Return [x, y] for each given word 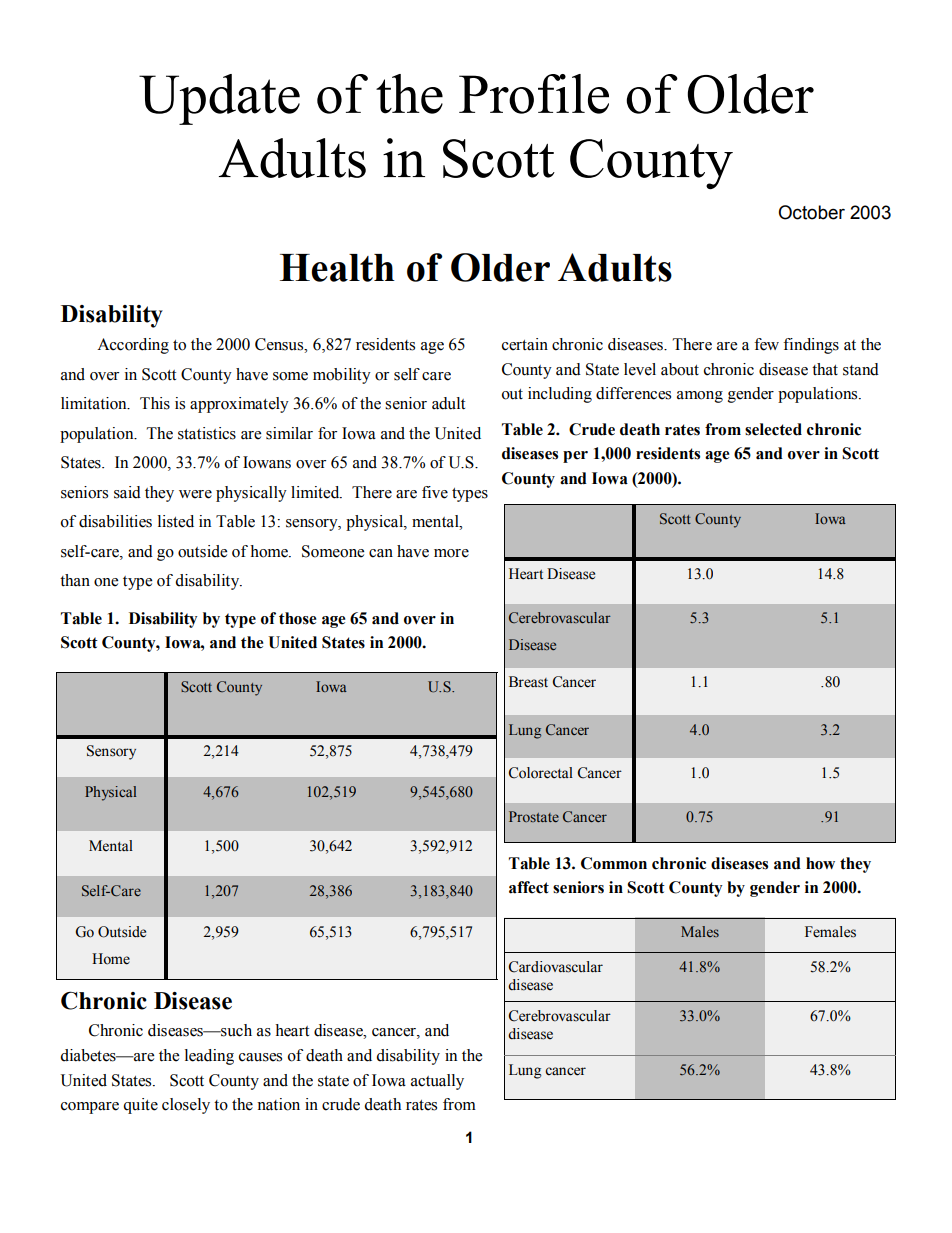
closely [186, 1106]
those [298, 618]
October [811, 212]
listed [176, 521]
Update [219, 99]
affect [529, 887]
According [133, 346]
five [435, 492]
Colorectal [541, 773]
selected [773, 429]
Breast [528, 682]
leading [209, 1057]
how [820, 863]
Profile [534, 94]
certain [525, 344]
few [766, 344]
